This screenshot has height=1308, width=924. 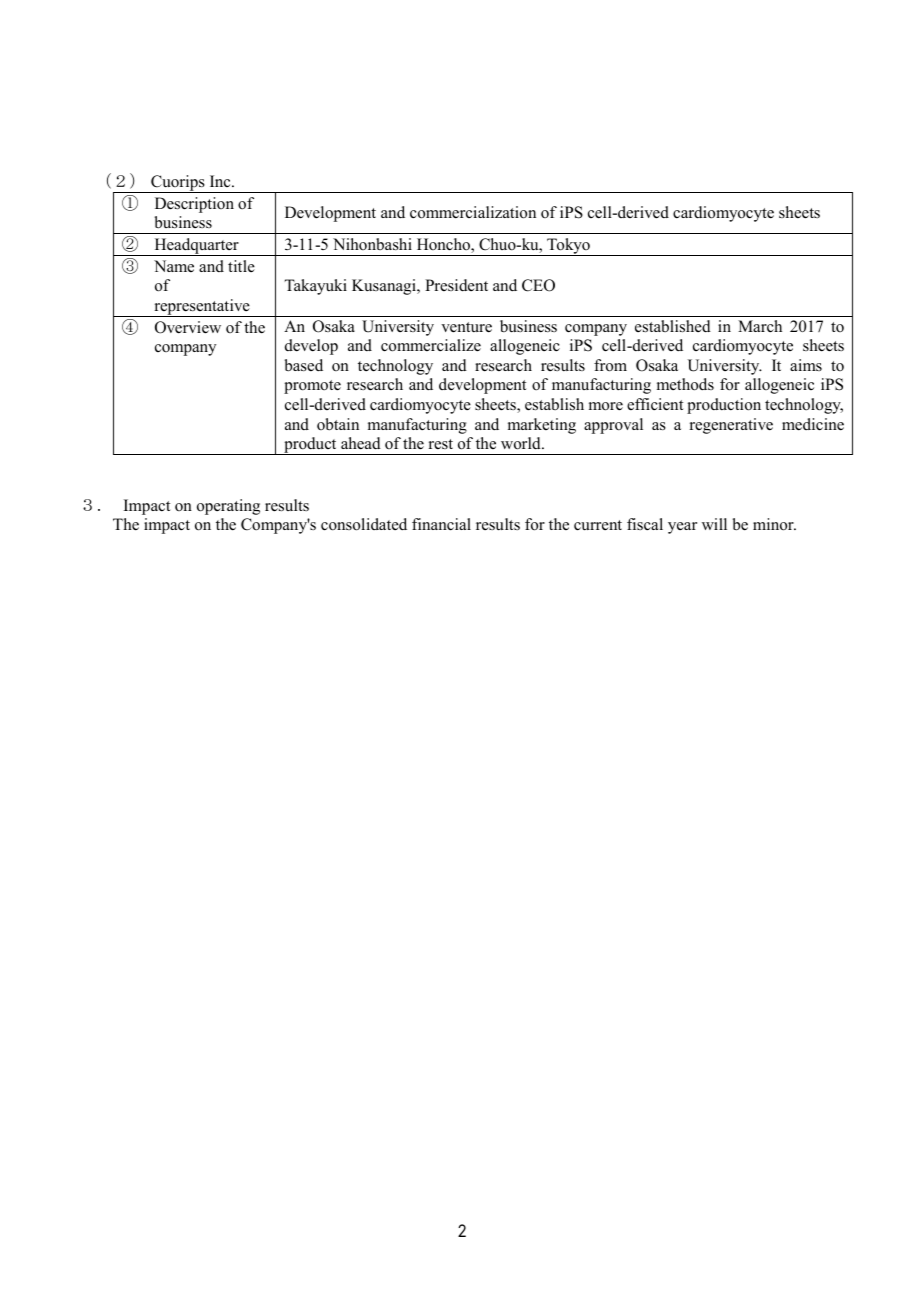 What do you see at coordinates (473, 212) in the screenshot?
I see `commercialization` at bounding box center [473, 212].
